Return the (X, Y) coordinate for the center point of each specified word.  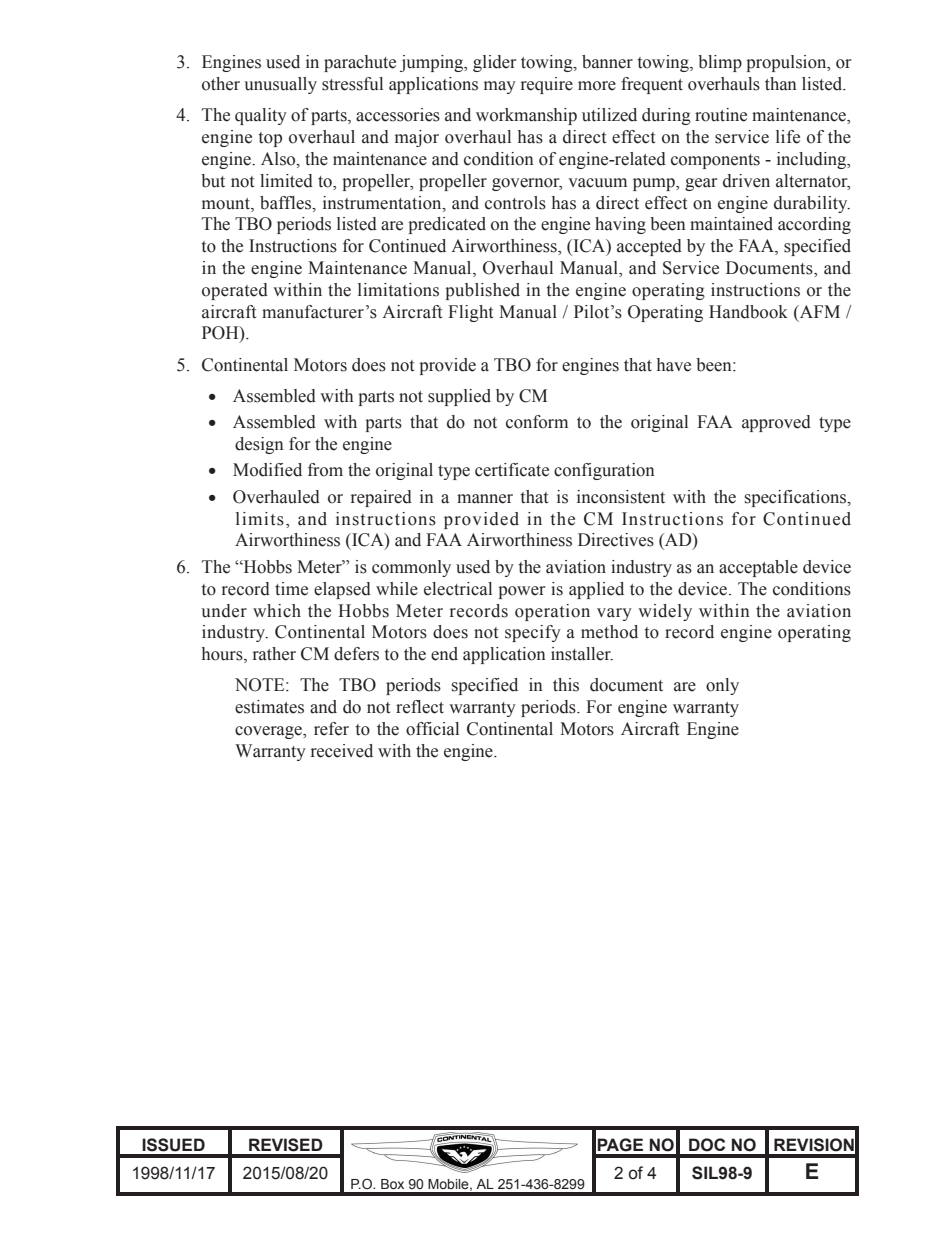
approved (776, 423)
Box (392, 1184)
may (500, 87)
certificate (512, 470)
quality (261, 116)
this (566, 685)
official (432, 729)
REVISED (286, 1145)
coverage (269, 732)
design (259, 445)
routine (721, 115)
